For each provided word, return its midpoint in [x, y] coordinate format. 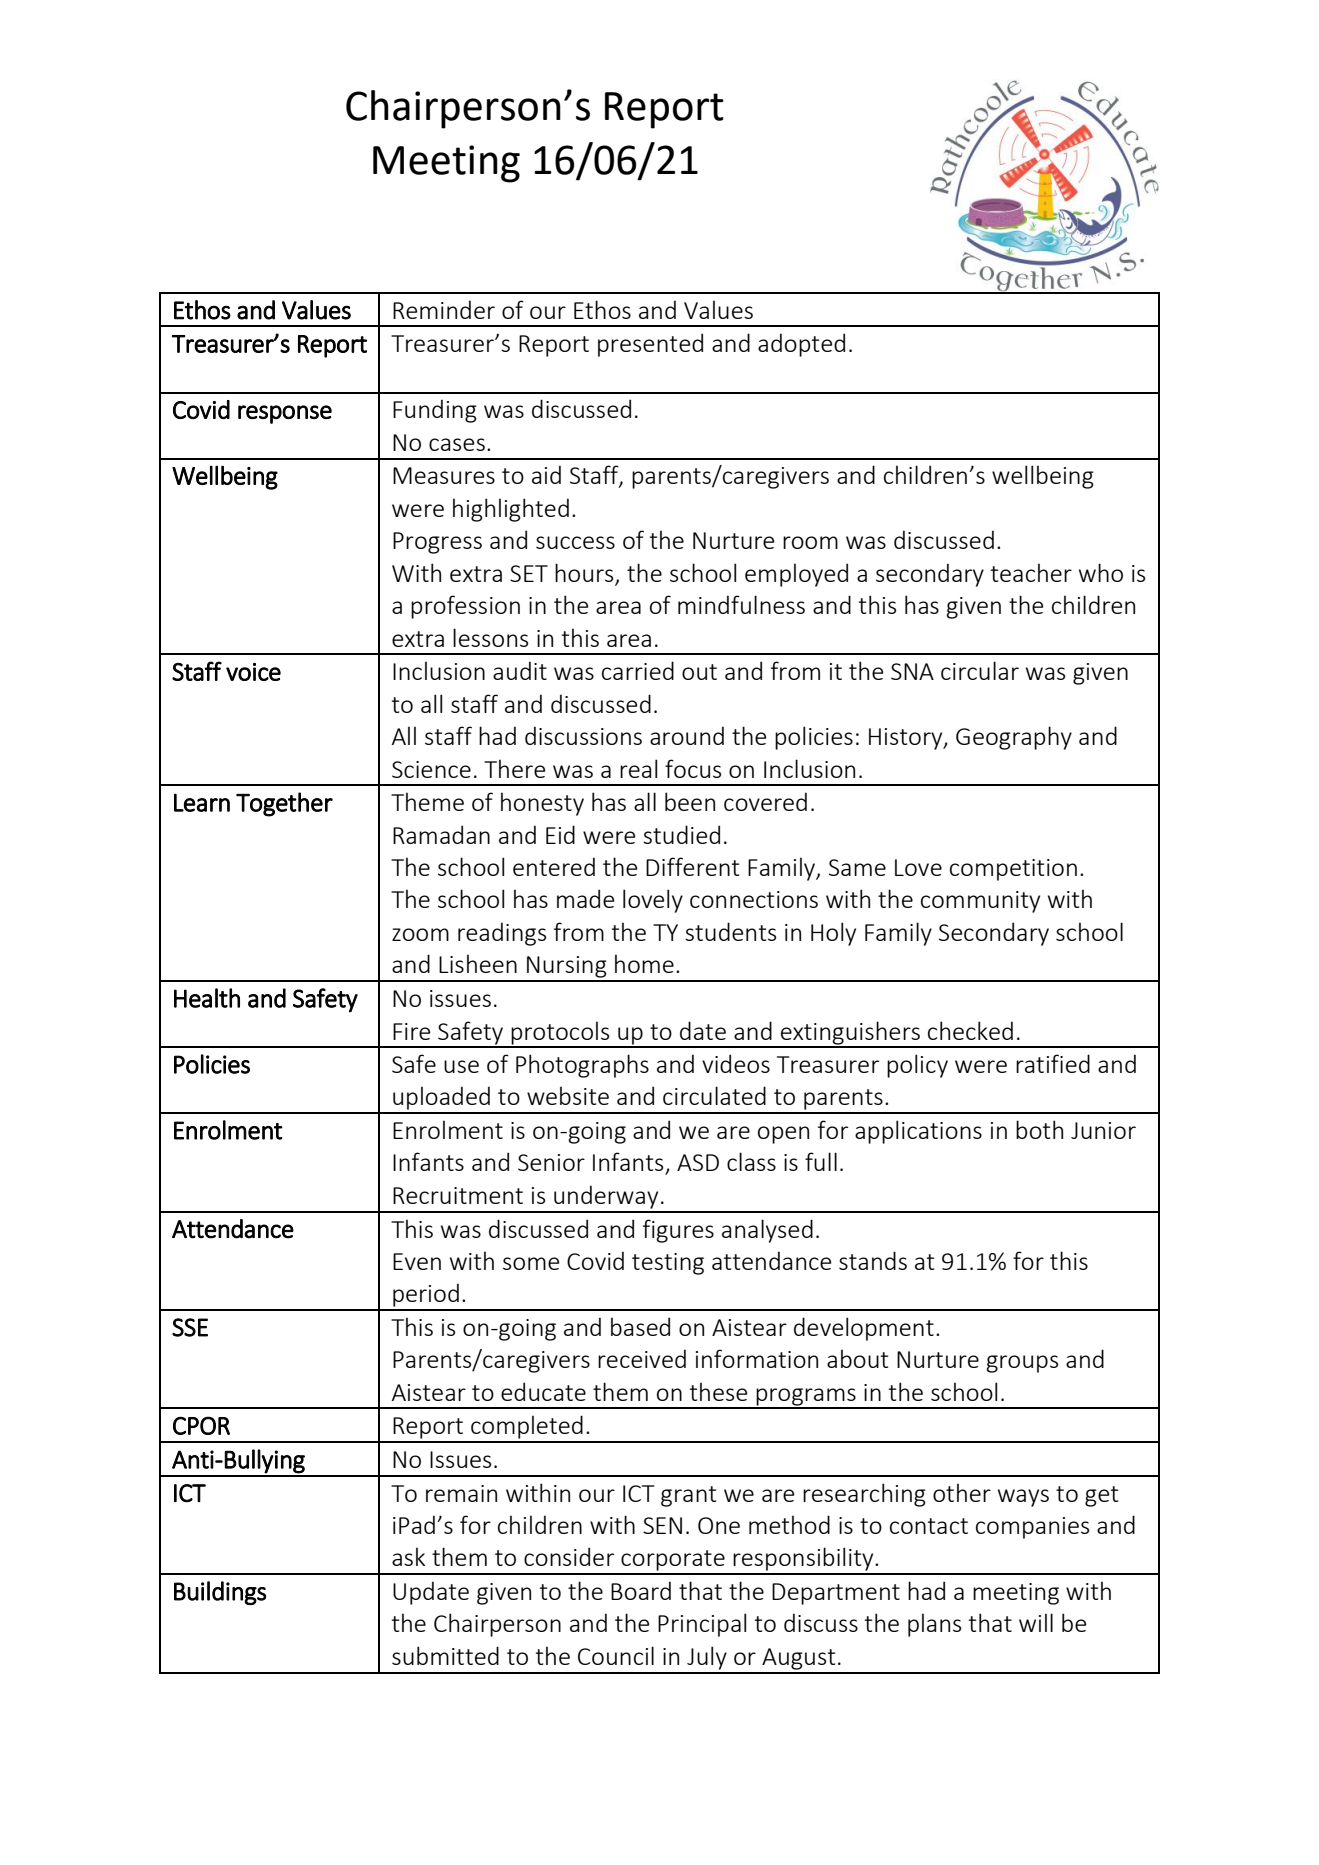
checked [970, 1030]
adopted [801, 345]
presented [650, 345]
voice [253, 672]
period [426, 1296]
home [644, 963]
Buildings [220, 1593]
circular [980, 670]
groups [1022, 1364]
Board [641, 1590]
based [640, 1326]
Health [207, 998]
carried [638, 670]
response [285, 414]
